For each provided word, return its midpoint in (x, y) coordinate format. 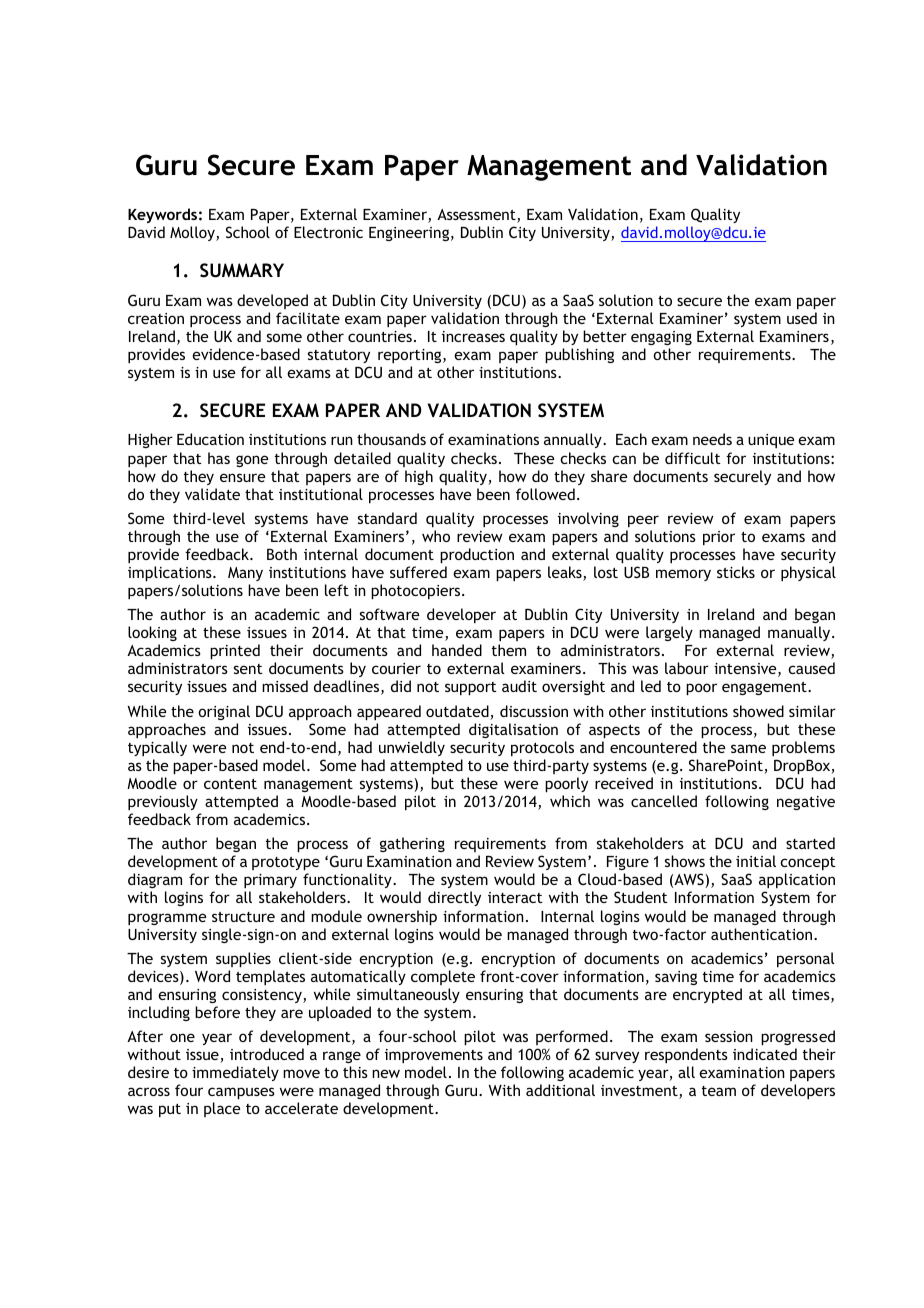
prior (719, 538)
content (230, 784)
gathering (412, 844)
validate (212, 494)
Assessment (477, 216)
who (436, 536)
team (719, 1091)
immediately (235, 1073)
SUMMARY (242, 270)
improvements (434, 1056)
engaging (661, 338)
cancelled (664, 801)
